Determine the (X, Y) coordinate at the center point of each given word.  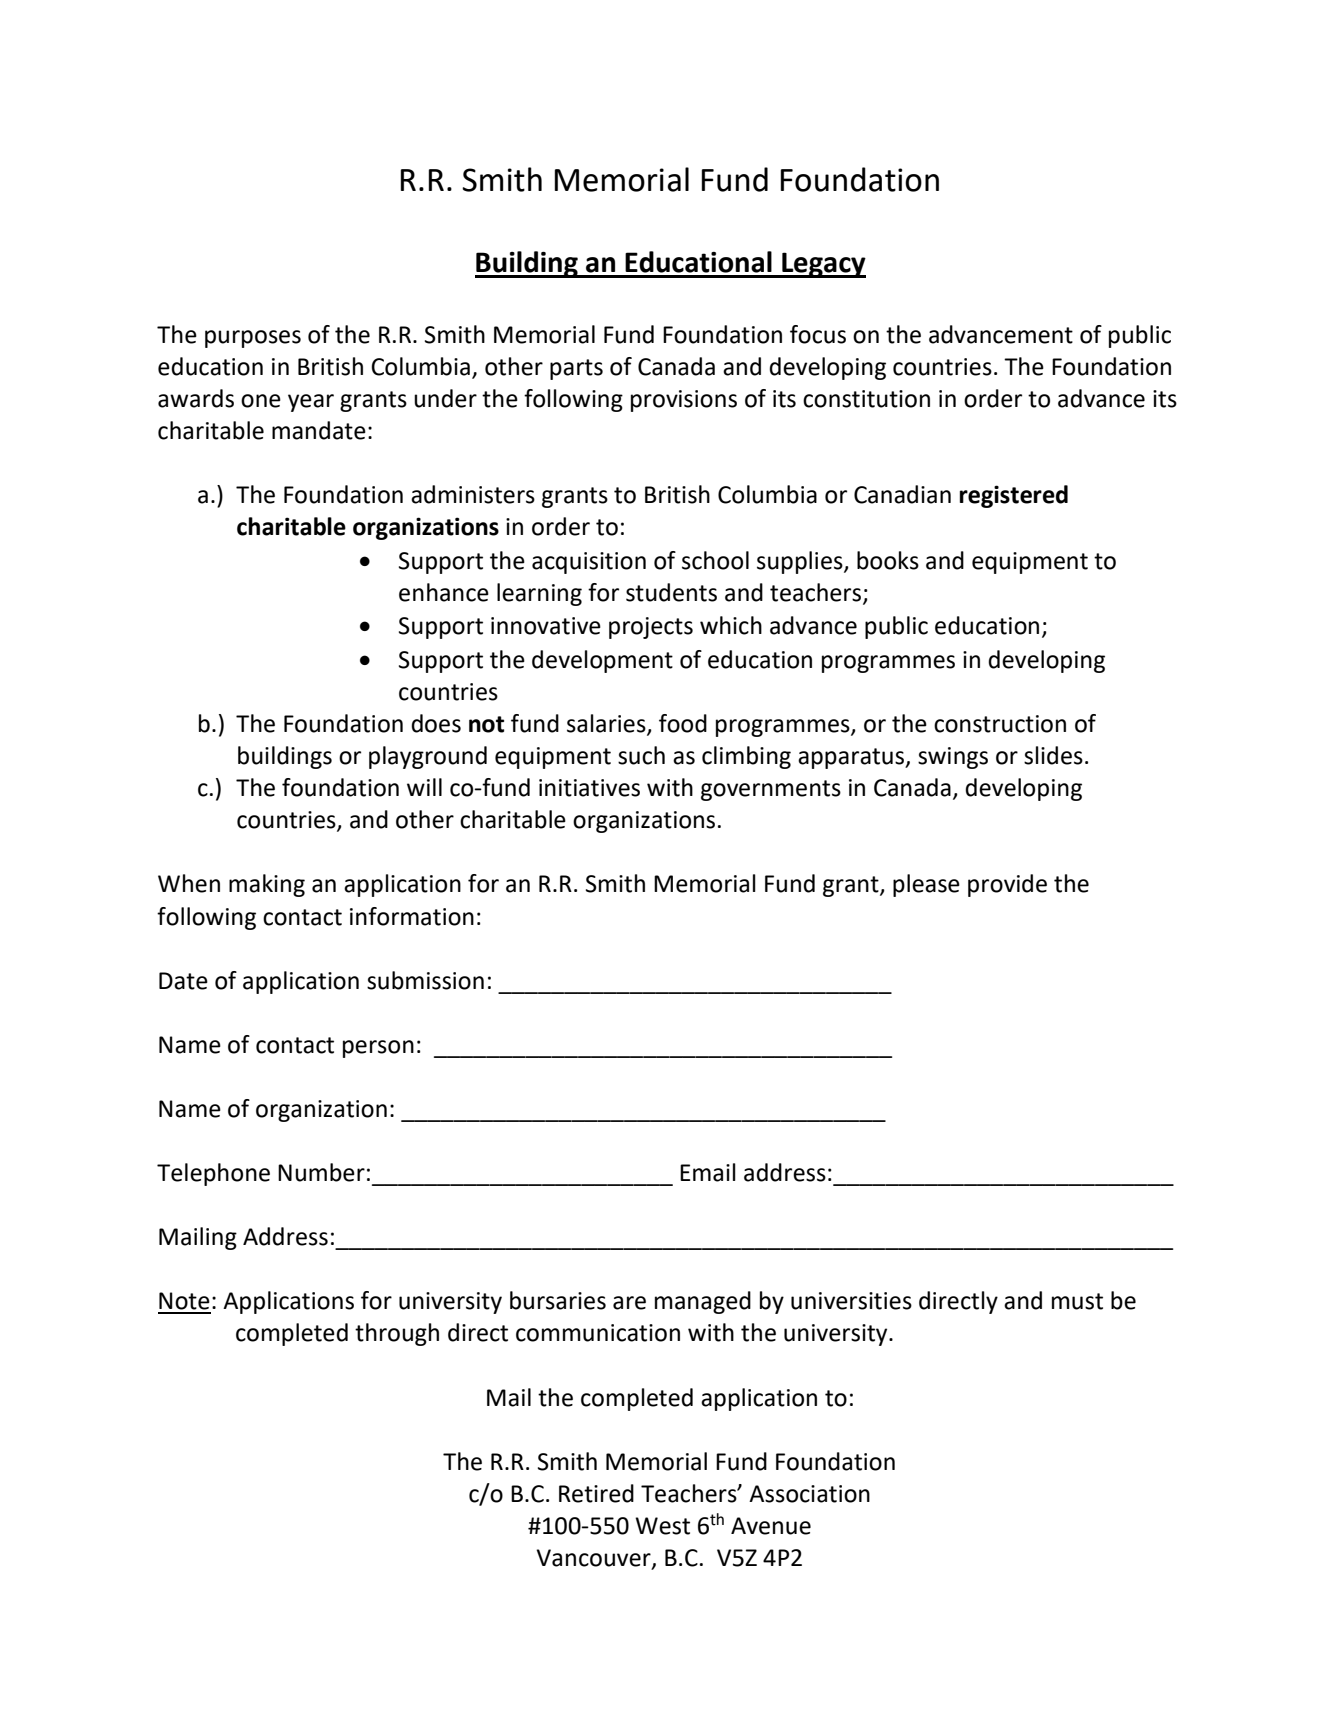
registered (1014, 496)
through (397, 1334)
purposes (253, 339)
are (629, 1303)
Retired (596, 1493)
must (1077, 1301)
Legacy (823, 265)
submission (425, 980)
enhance (444, 592)
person (378, 1049)
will (424, 787)
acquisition (589, 563)
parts (576, 369)
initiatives (589, 788)
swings (953, 758)
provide (1007, 885)
